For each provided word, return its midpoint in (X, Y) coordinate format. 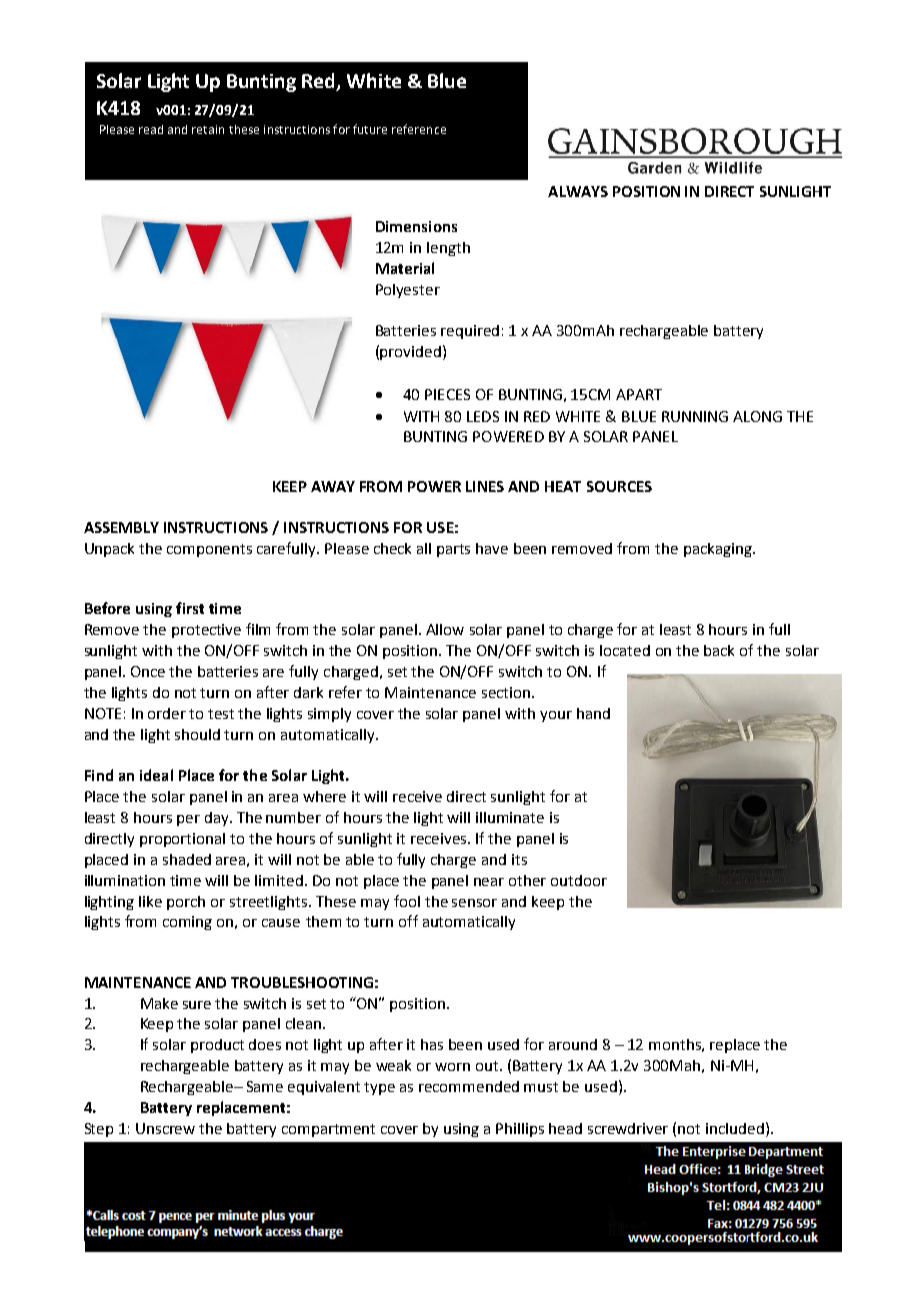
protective (206, 631)
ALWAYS (578, 191)
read (151, 129)
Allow (445, 629)
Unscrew (165, 1128)
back (719, 650)
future (370, 129)
